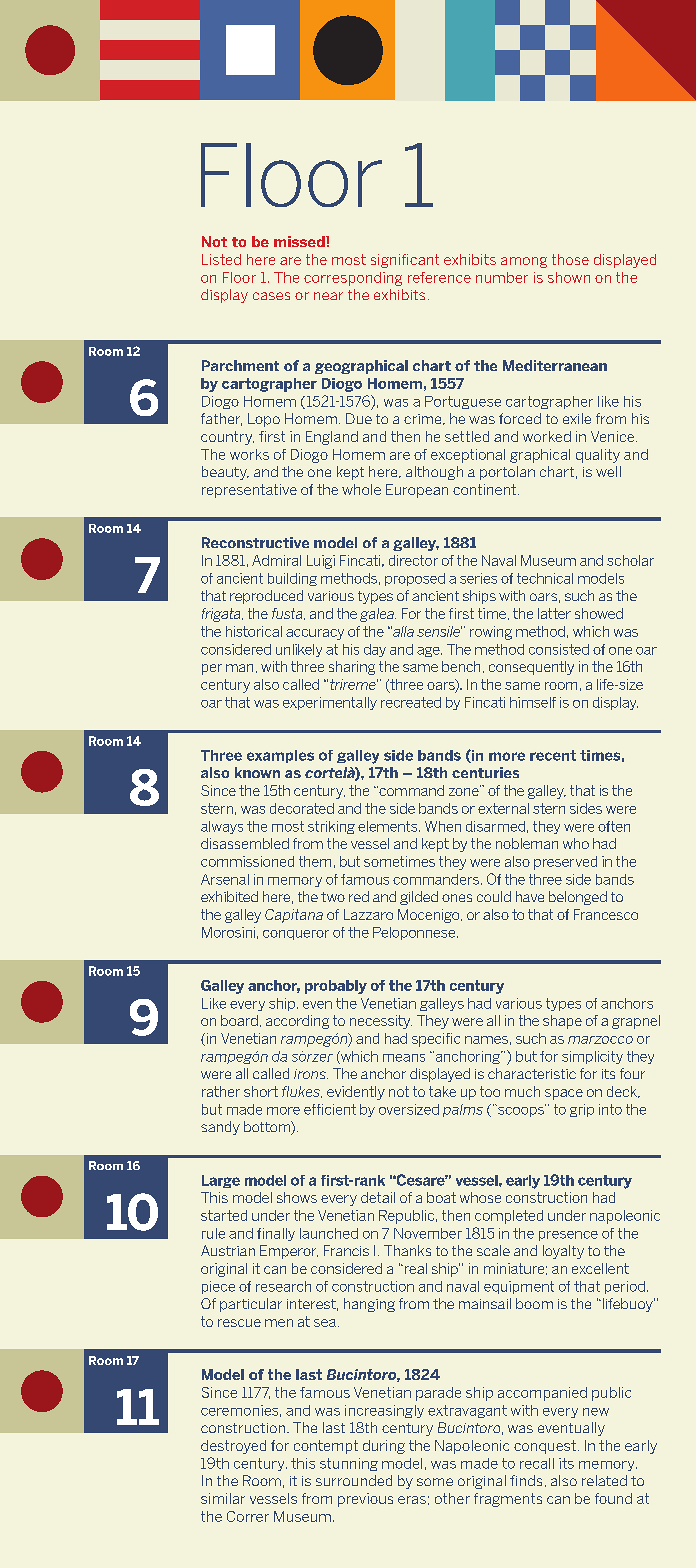 This image has height=1568, width=696. I want to click on specific, so click(436, 1040).
